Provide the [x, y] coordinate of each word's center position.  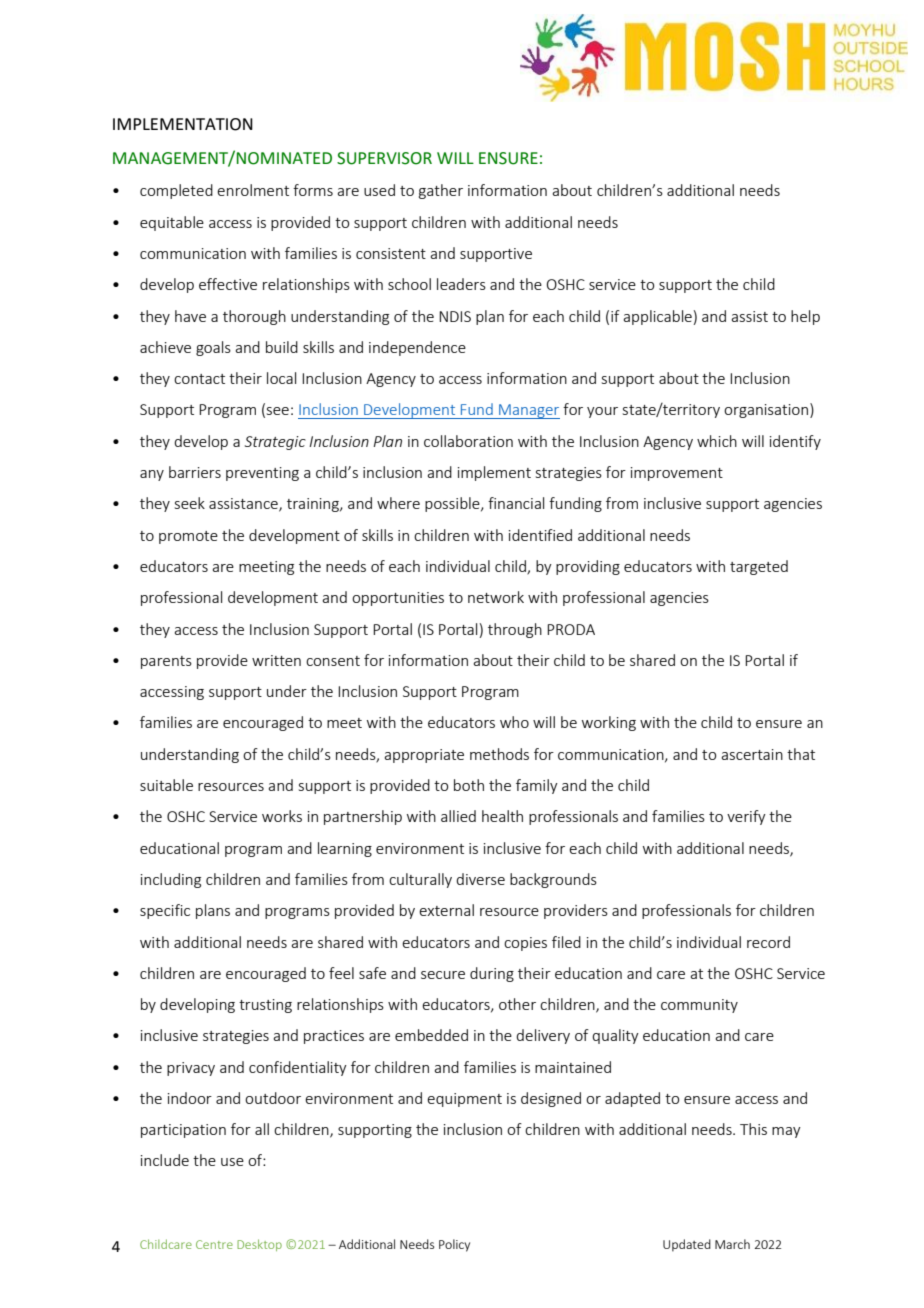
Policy [454, 1245]
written [276, 660]
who [514, 722]
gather [441, 191]
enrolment [253, 190]
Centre [214, 1244]
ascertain [752, 754]
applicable [657, 317]
